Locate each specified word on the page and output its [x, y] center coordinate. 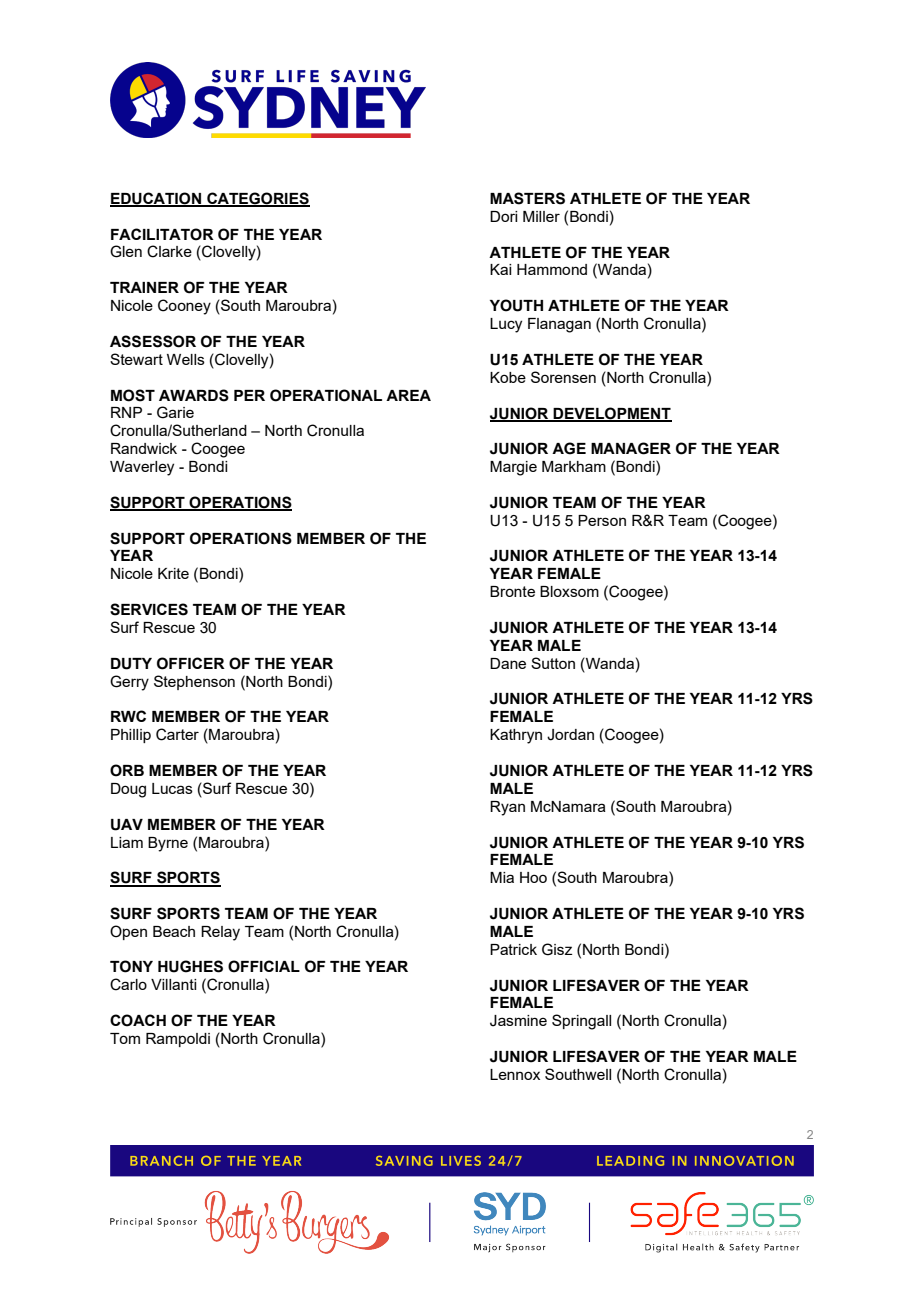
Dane [508, 663]
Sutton [553, 663]
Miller [541, 216]
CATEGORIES [257, 199]
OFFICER [191, 663]
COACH [138, 1020]
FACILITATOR [162, 234]
